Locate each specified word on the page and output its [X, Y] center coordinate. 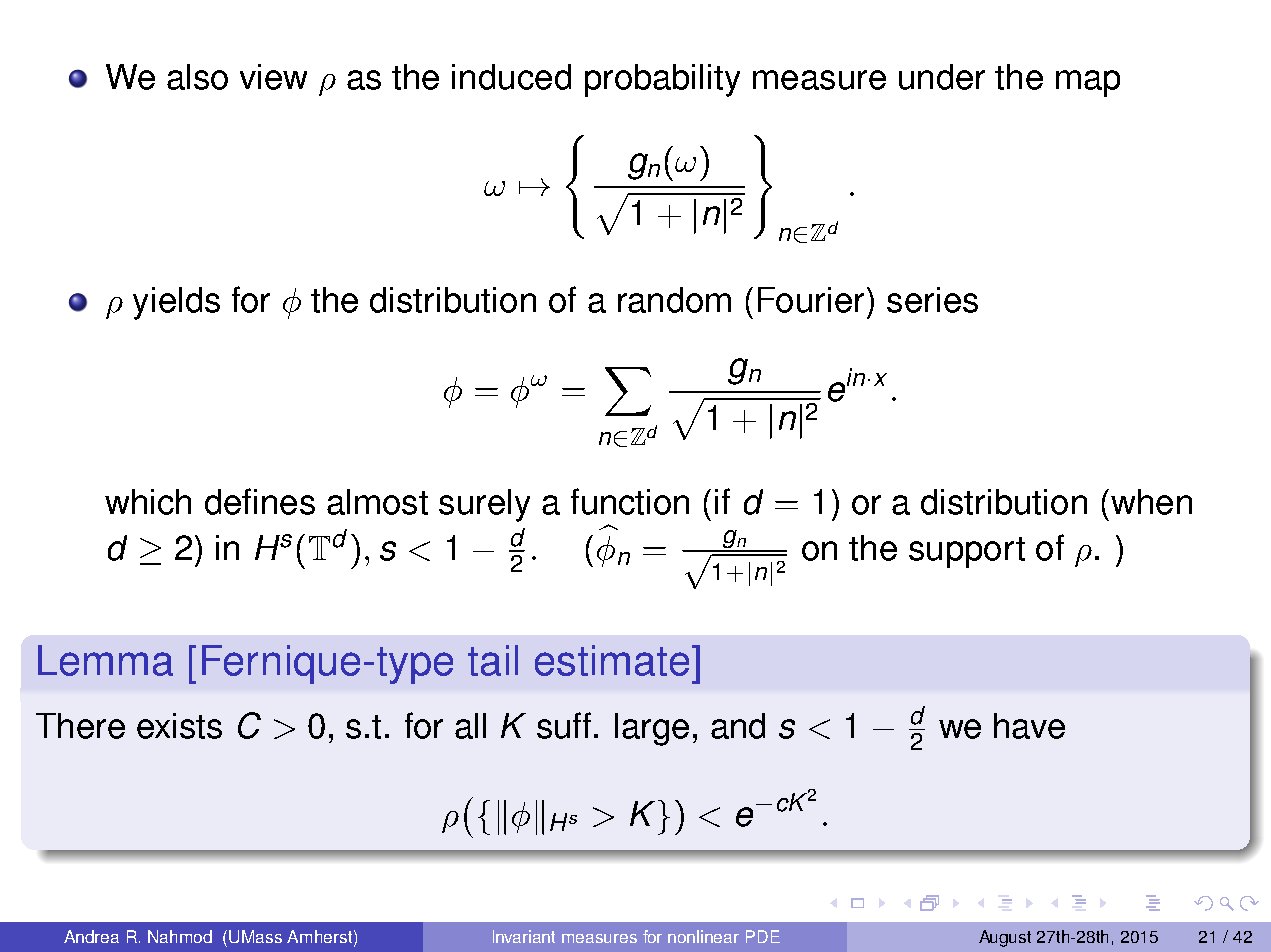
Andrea [91, 936]
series [932, 300]
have [1029, 726]
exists [179, 726]
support [967, 552]
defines [260, 501]
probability [662, 80]
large [652, 729]
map [1088, 83]
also [197, 77]
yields [176, 303]
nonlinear [703, 936]
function [630, 501]
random [674, 300]
